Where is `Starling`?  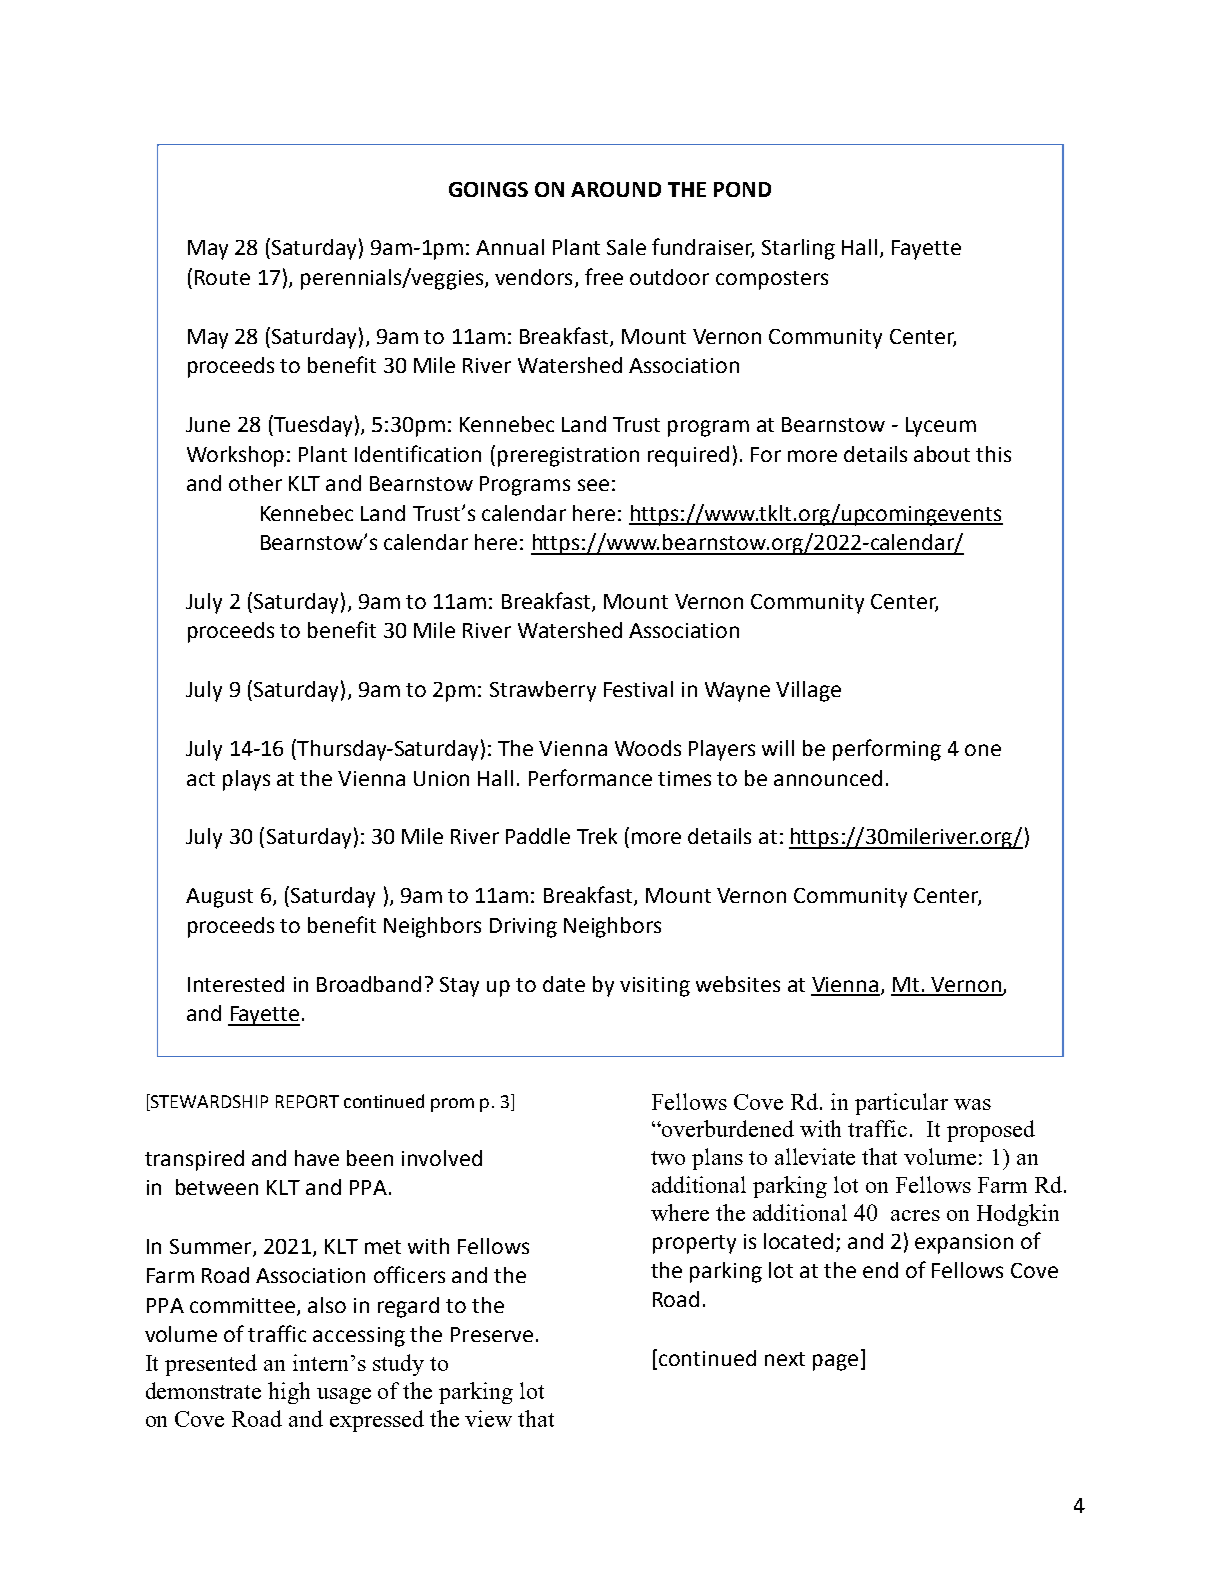 Starling is located at coordinates (798, 249).
